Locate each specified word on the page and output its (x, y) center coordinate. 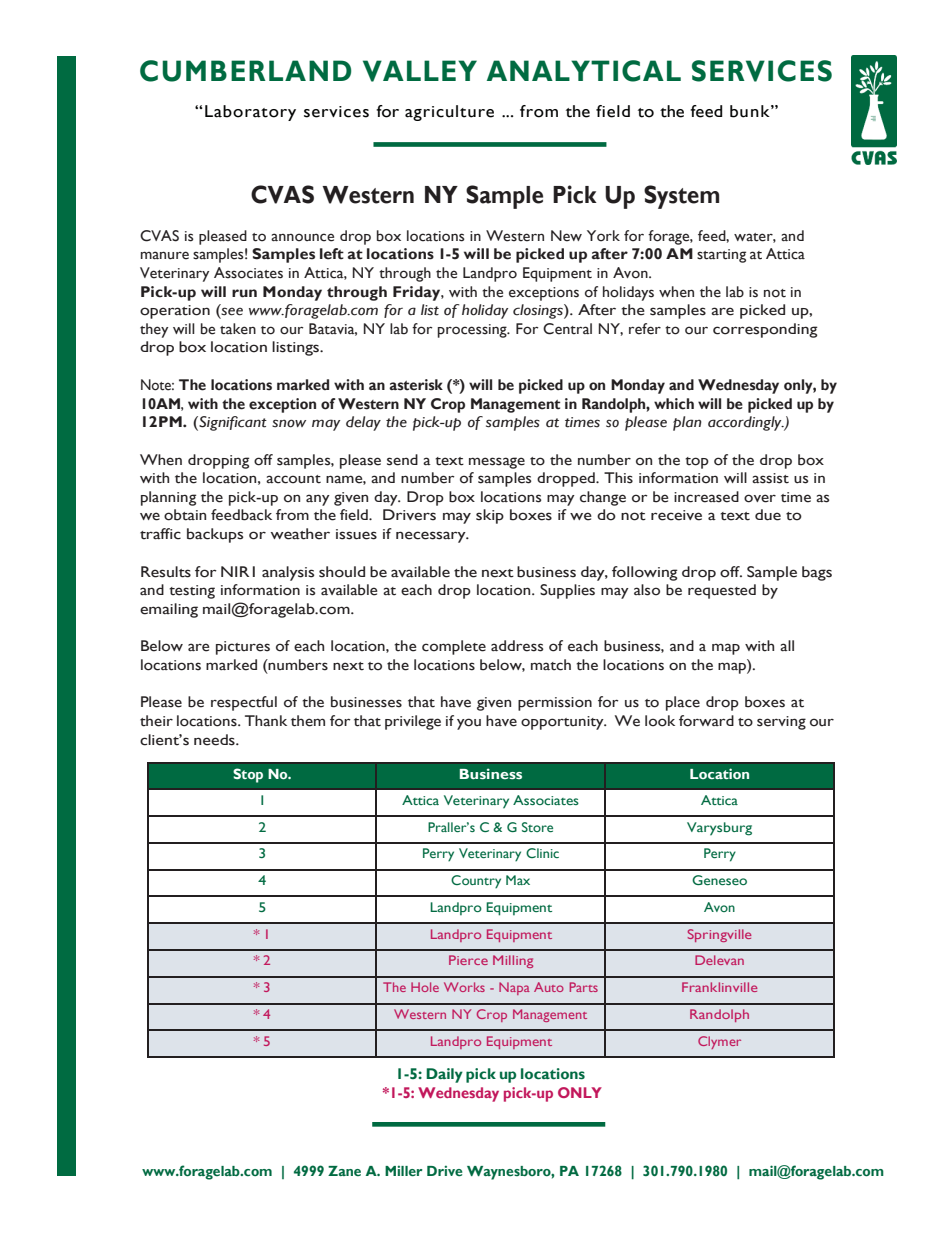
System (681, 197)
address (517, 646)
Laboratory (250, 113)
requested (722, 591)
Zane (344, 1171)
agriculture (449, 113)
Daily (444, 1075)
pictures (243, 648)
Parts (584, 987)
